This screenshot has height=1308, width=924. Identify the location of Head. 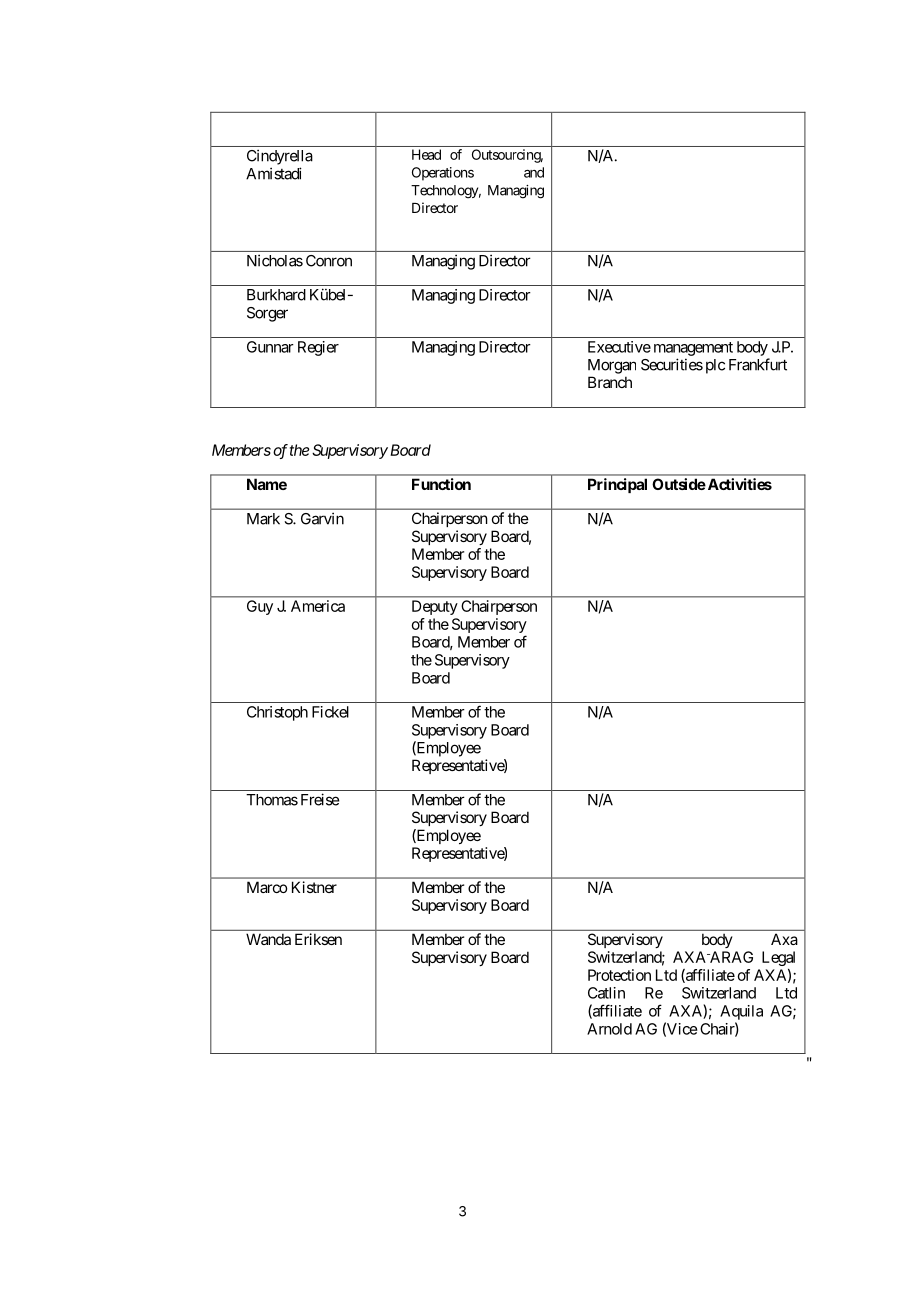
(426, 154).
